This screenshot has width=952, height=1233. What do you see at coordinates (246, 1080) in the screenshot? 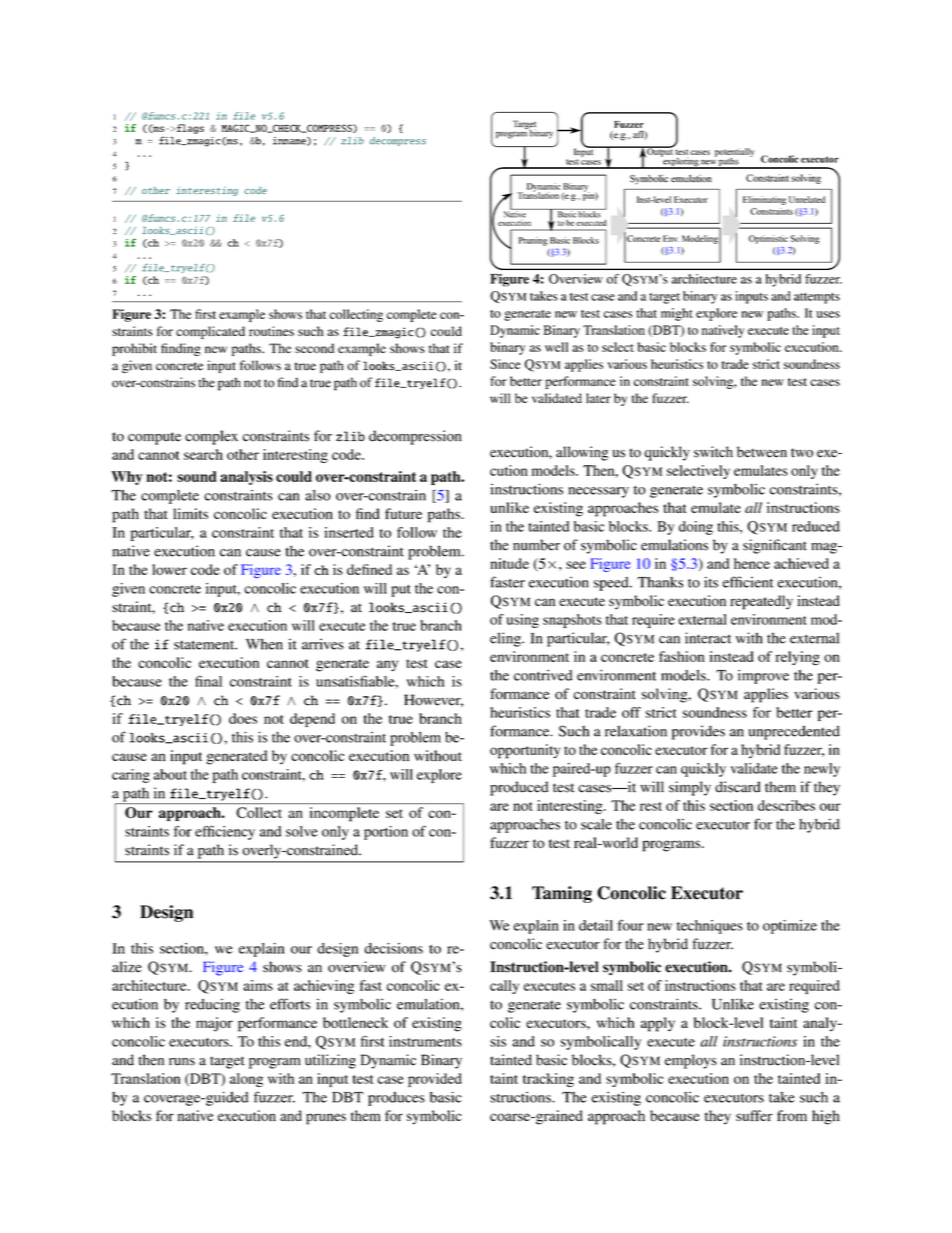
I see `along` at bounding box center [246, 1080].
